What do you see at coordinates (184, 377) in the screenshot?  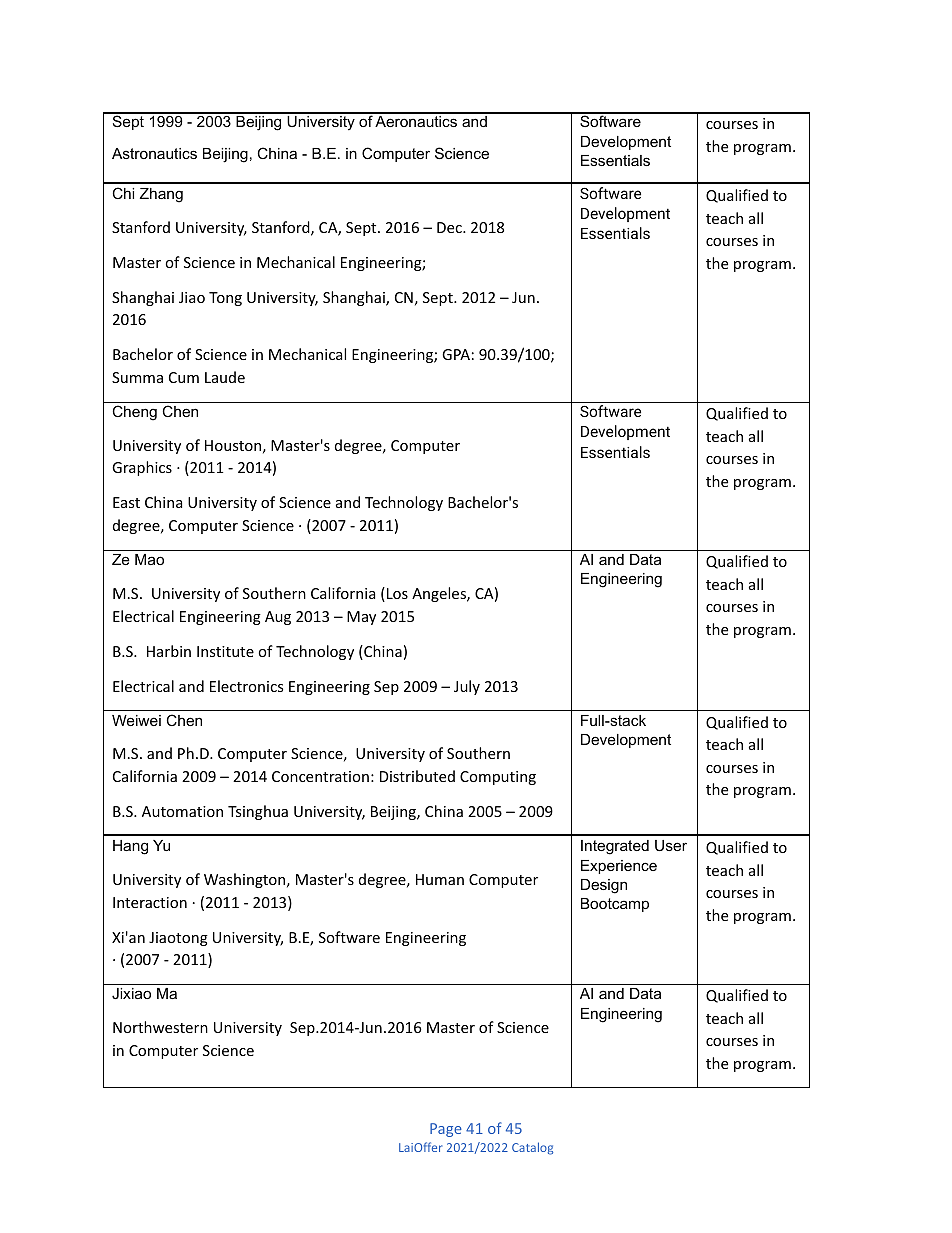 I see `Cum` at bounding box center [184, 377].
